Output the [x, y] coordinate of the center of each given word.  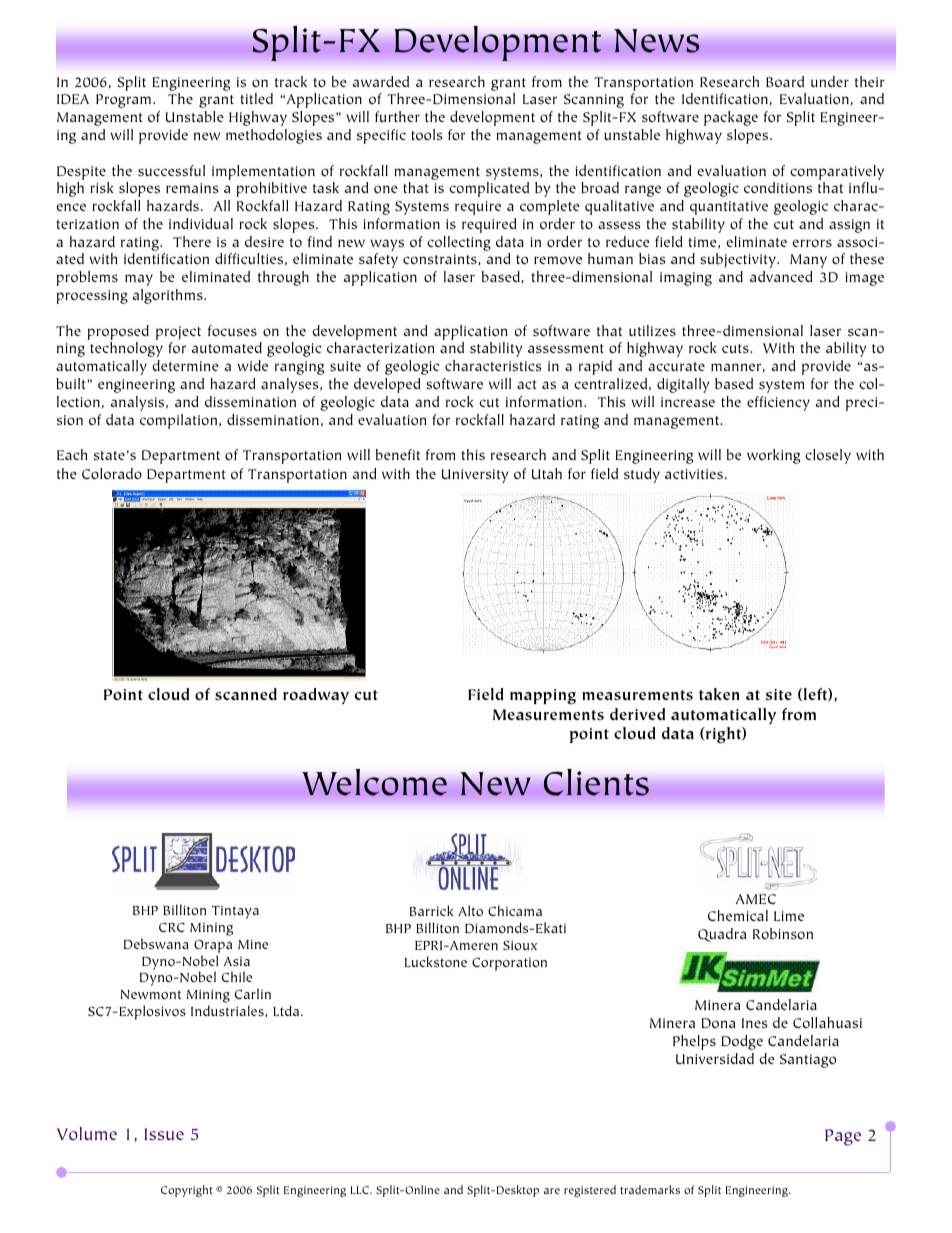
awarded [381, 81]
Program [125, 101]
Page [843, 1137]
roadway [316, 696]
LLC [360, 1190]
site [779, 694]
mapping [543, 697]
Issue [164, 1134]
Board [785, 81]
